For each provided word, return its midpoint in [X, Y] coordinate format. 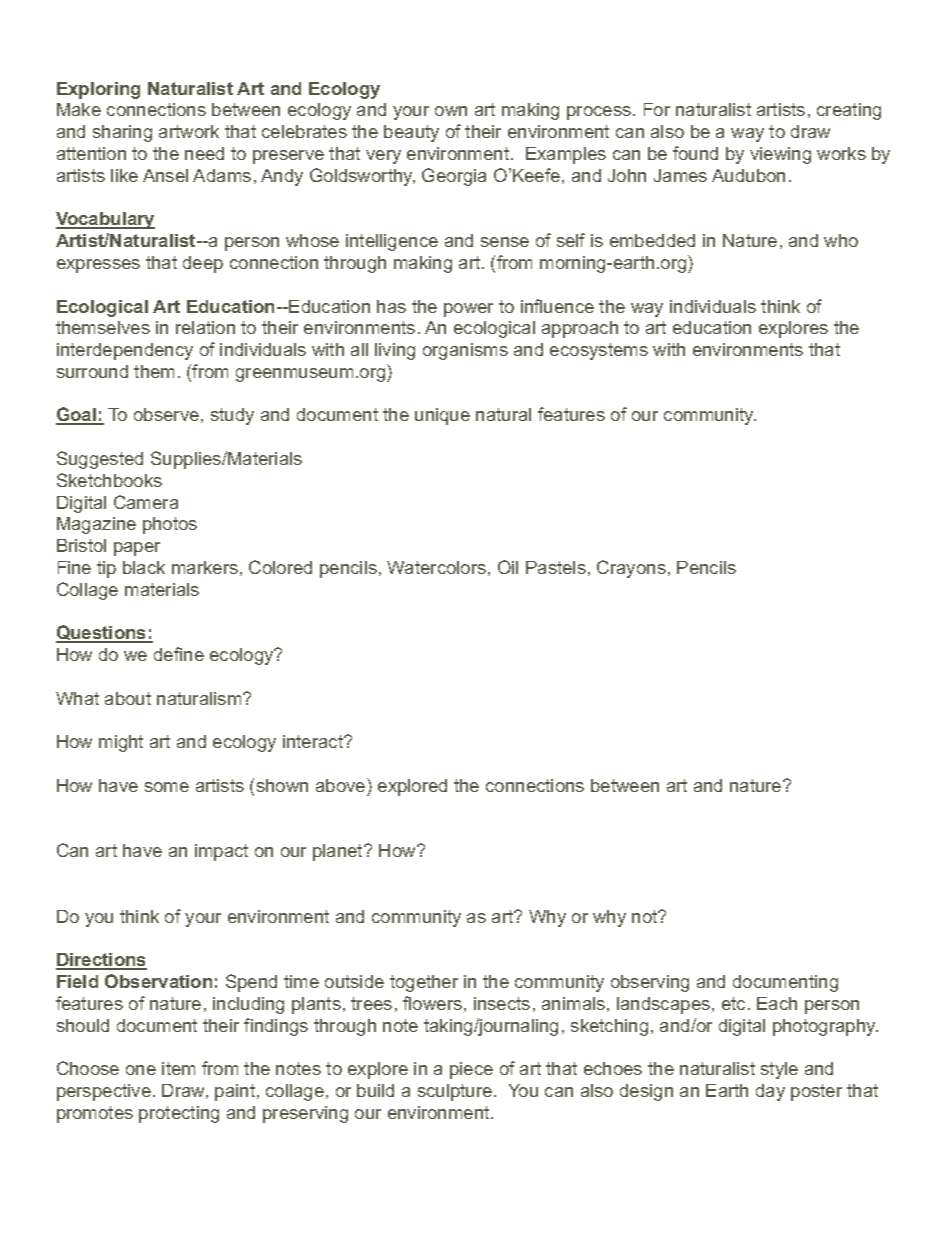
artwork [189, 131]
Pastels [556, 567]
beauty [411, 133]
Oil [508, 567]
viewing [780, 155]
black [144, 567]
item [178, 1068]
